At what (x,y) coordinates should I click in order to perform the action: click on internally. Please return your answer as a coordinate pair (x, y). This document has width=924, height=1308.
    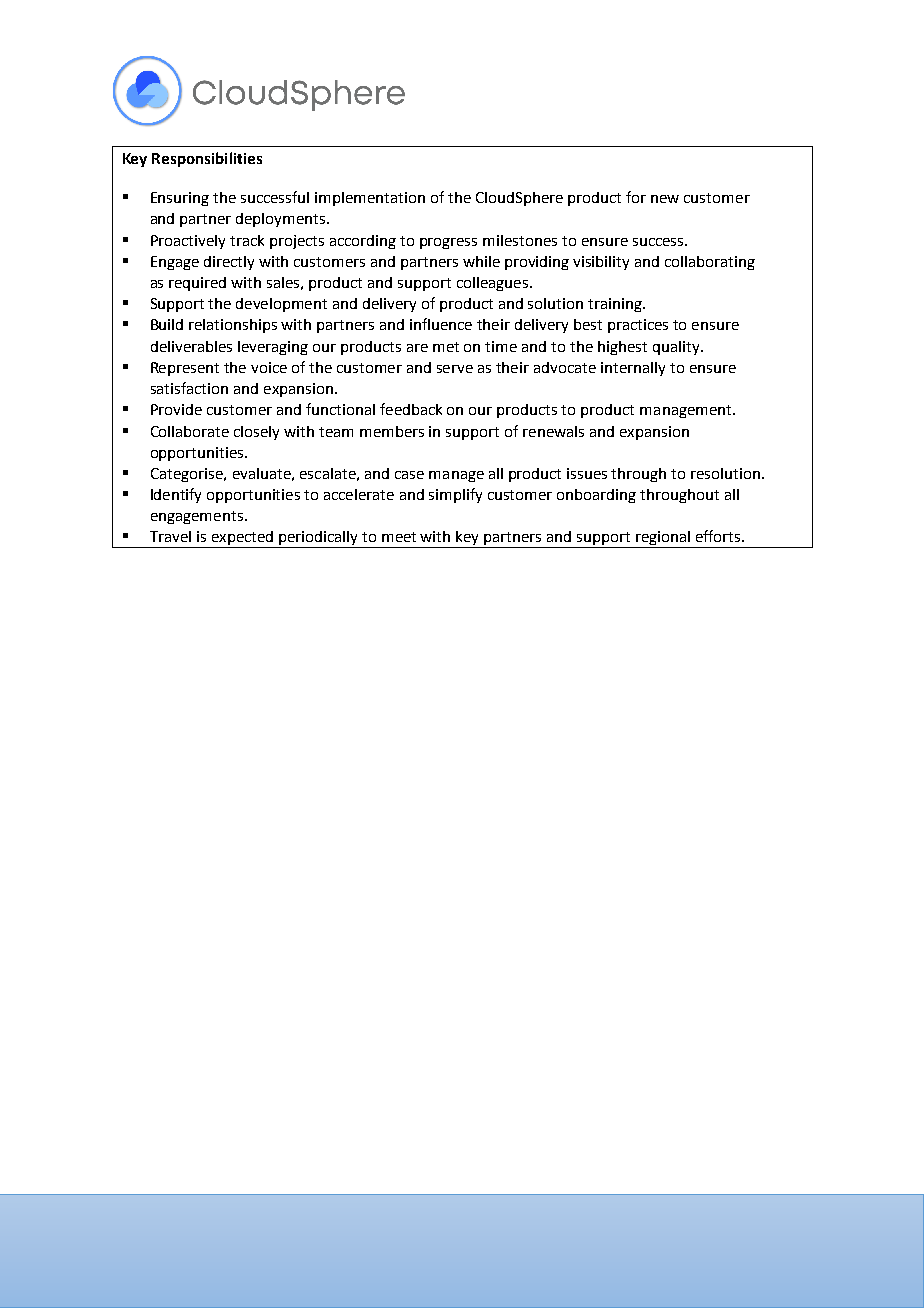
    Looking at the image, I should click on (633, 369).
